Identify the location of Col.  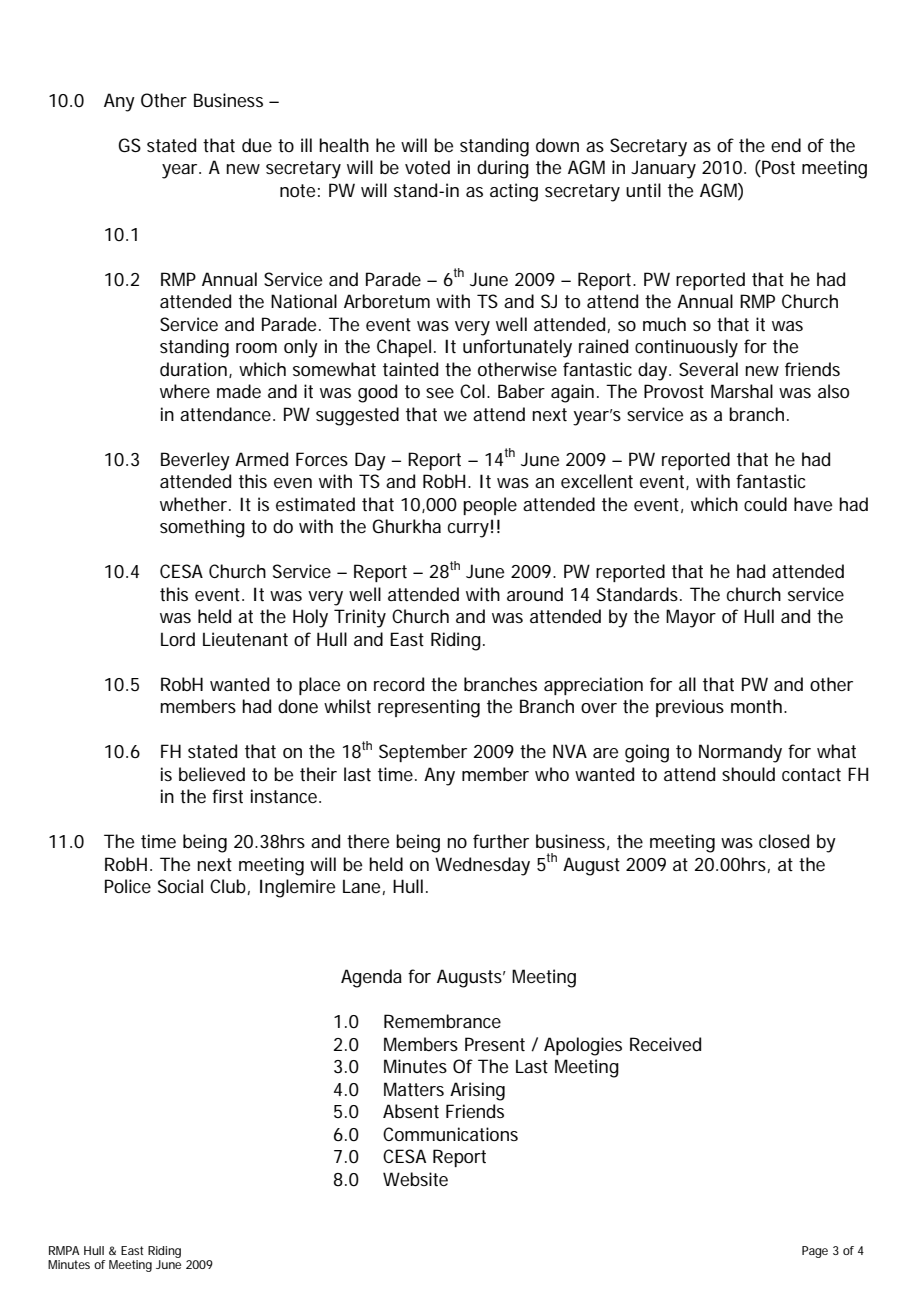
(472, 391).
